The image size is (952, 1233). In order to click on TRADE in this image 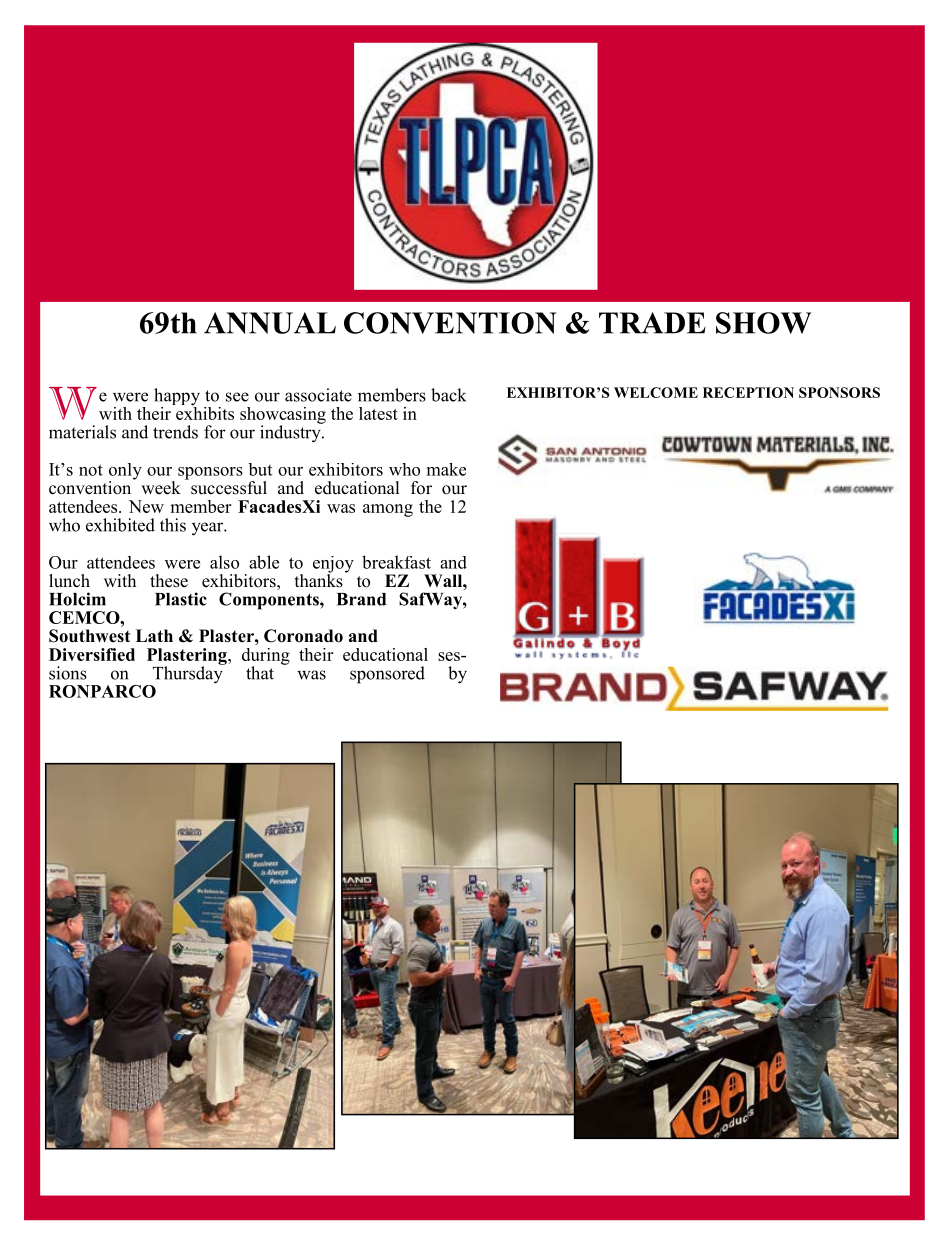, I will do `click(652, 323)`.
